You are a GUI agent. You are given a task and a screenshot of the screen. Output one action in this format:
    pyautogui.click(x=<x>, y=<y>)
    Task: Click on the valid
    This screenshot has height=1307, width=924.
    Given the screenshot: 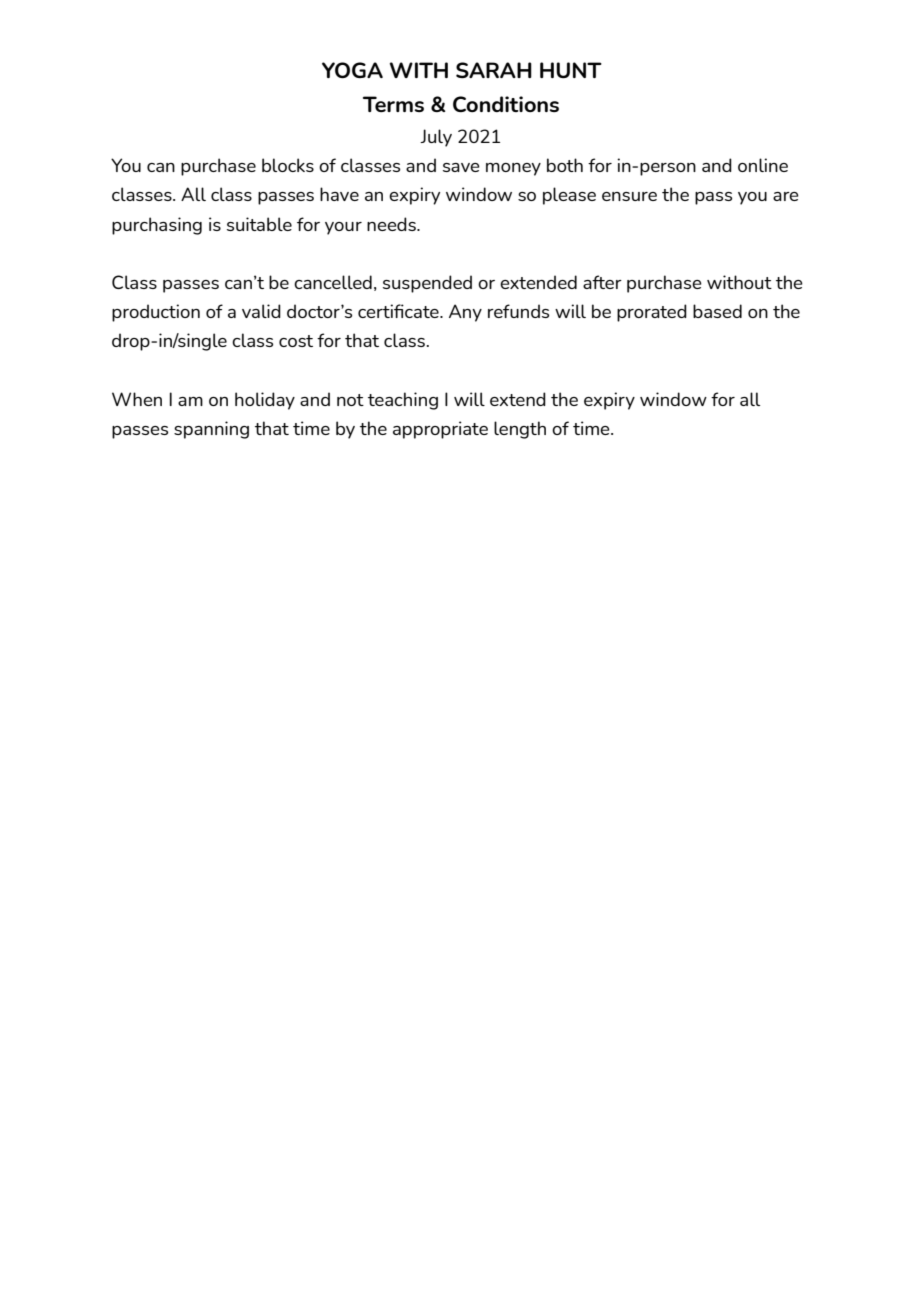 What is the action you would take?
    pyautogui.click(x=261, y=311)
